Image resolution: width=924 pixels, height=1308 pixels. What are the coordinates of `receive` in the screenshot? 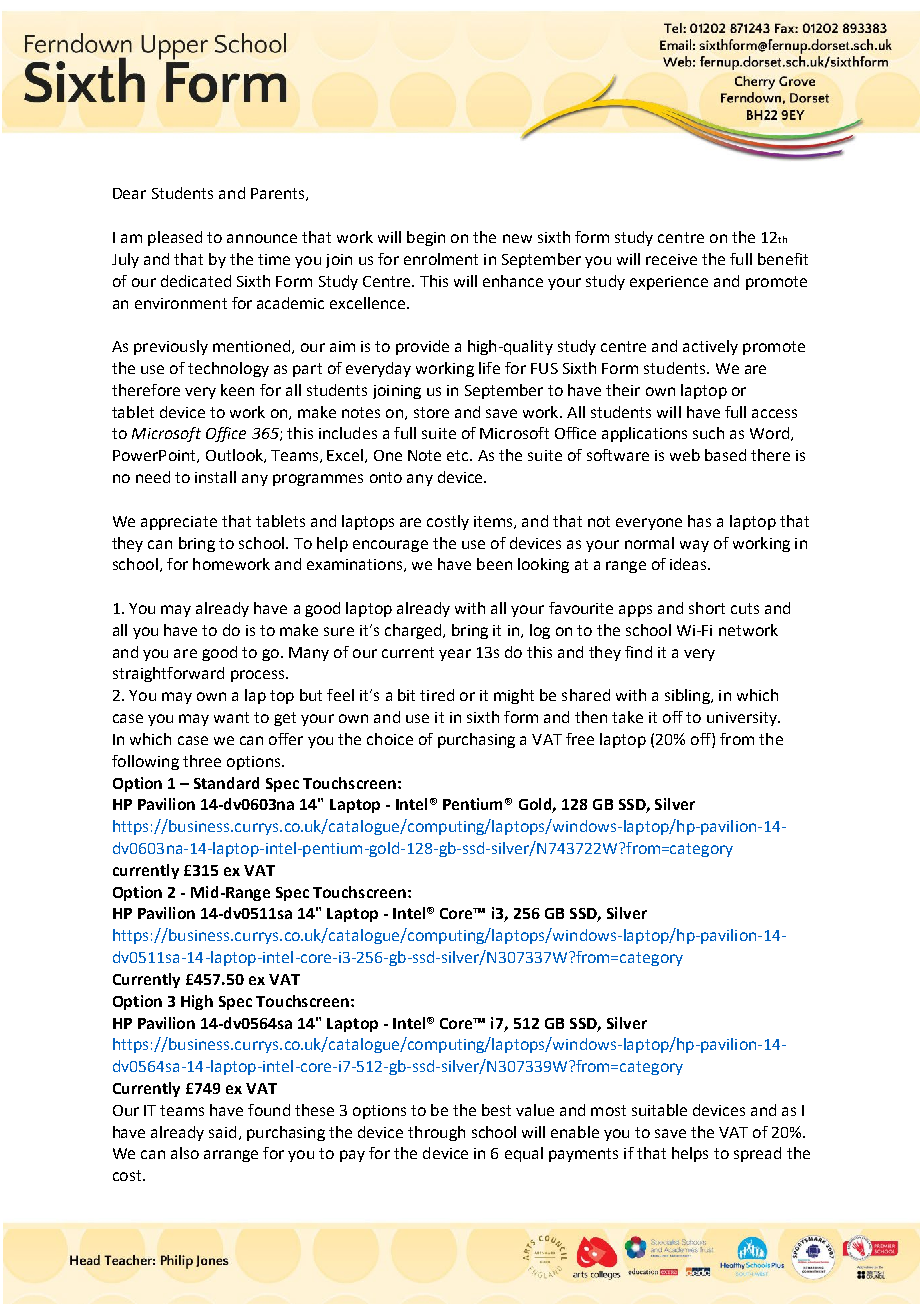 It's located at (671, 259).
